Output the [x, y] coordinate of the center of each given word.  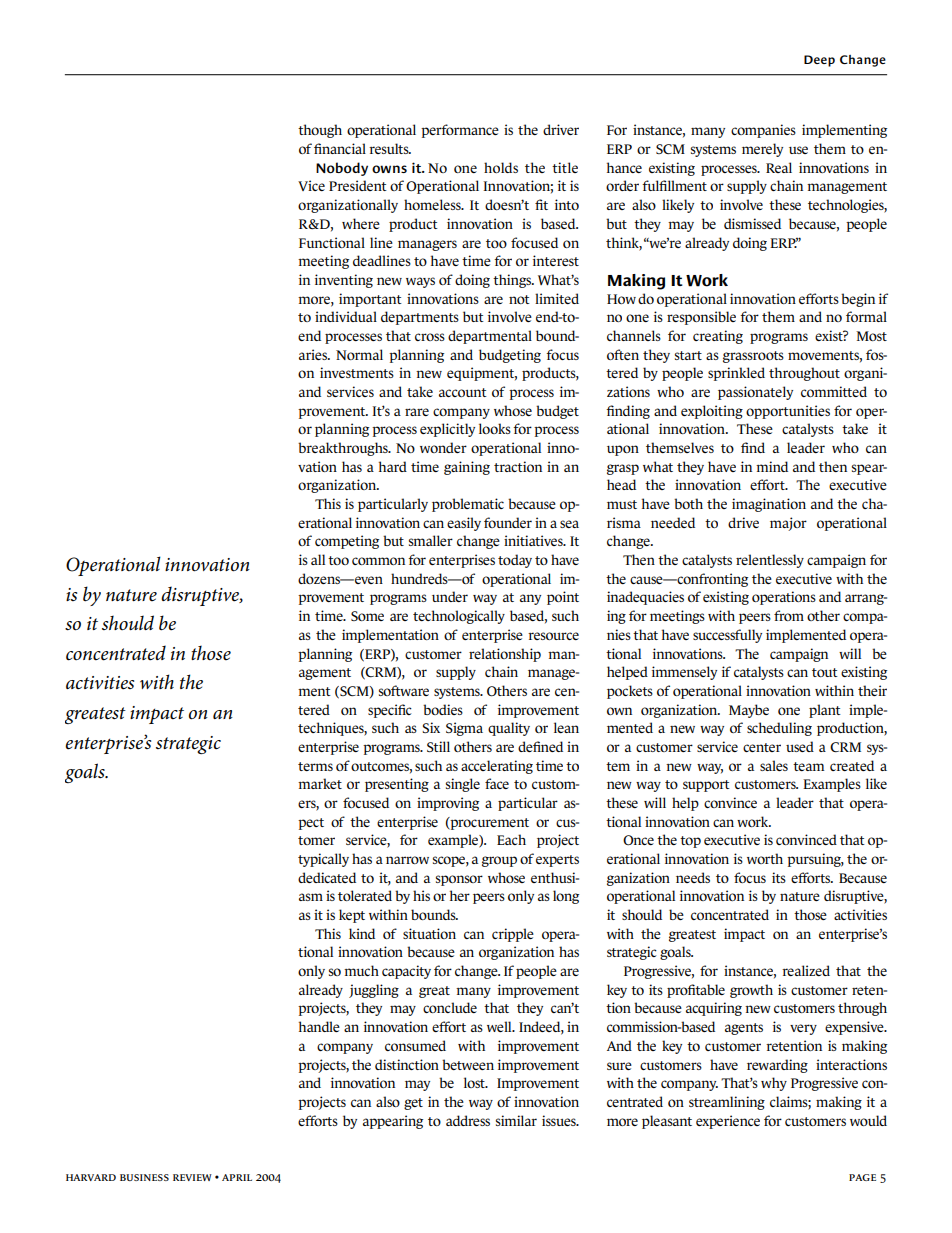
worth [765, 858]
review [192, 1177]
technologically [459, 617]
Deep [819, 61]
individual [346, 316]
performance [460, 131]
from [789, 615]
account [463, 392]
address [468, 1120]
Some [367, 616]
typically [323, 860]
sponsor [459, 880]
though [320, 131]
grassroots [753, 357]
